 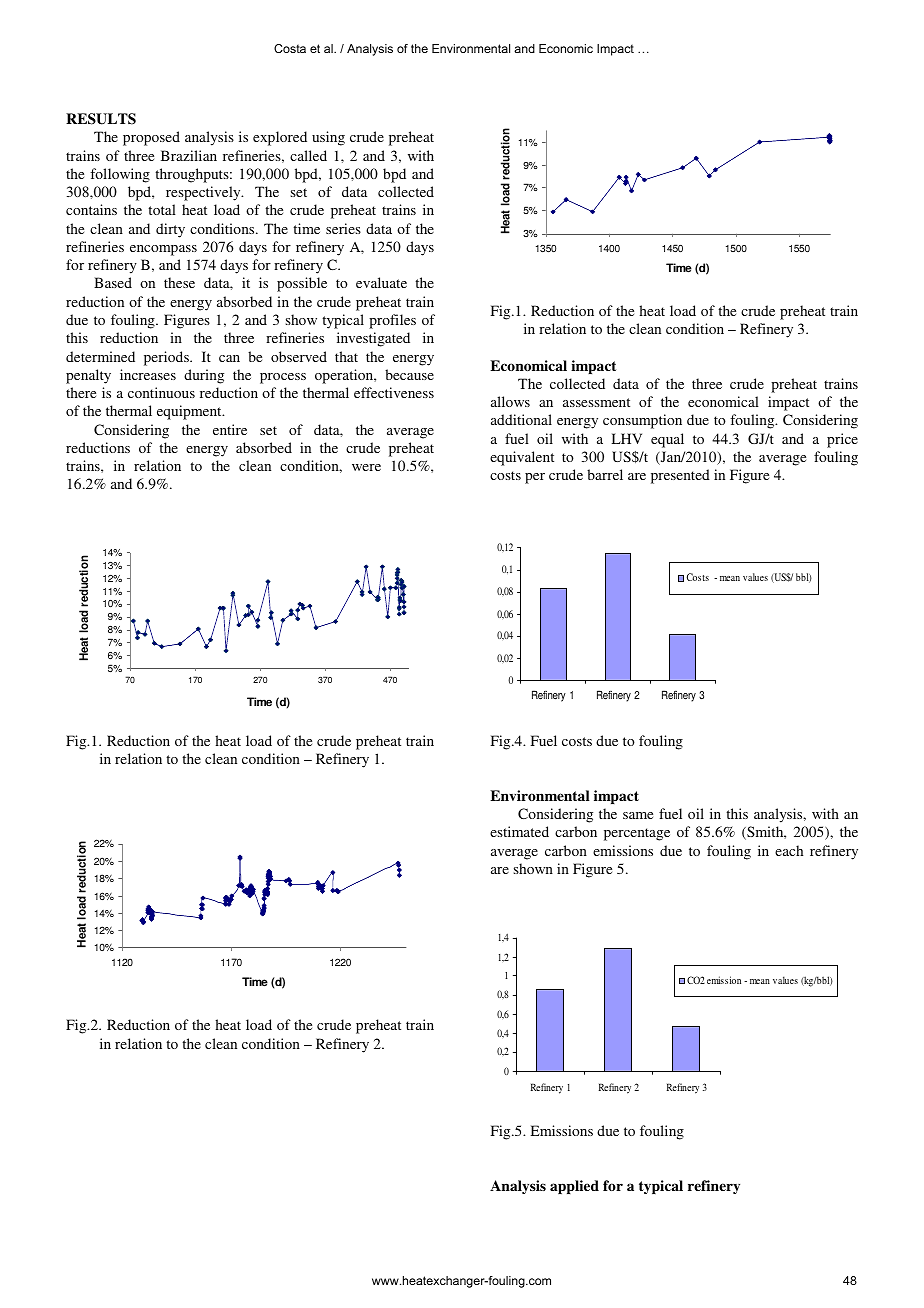 I want to click on series, so click(x=343, y=228).
